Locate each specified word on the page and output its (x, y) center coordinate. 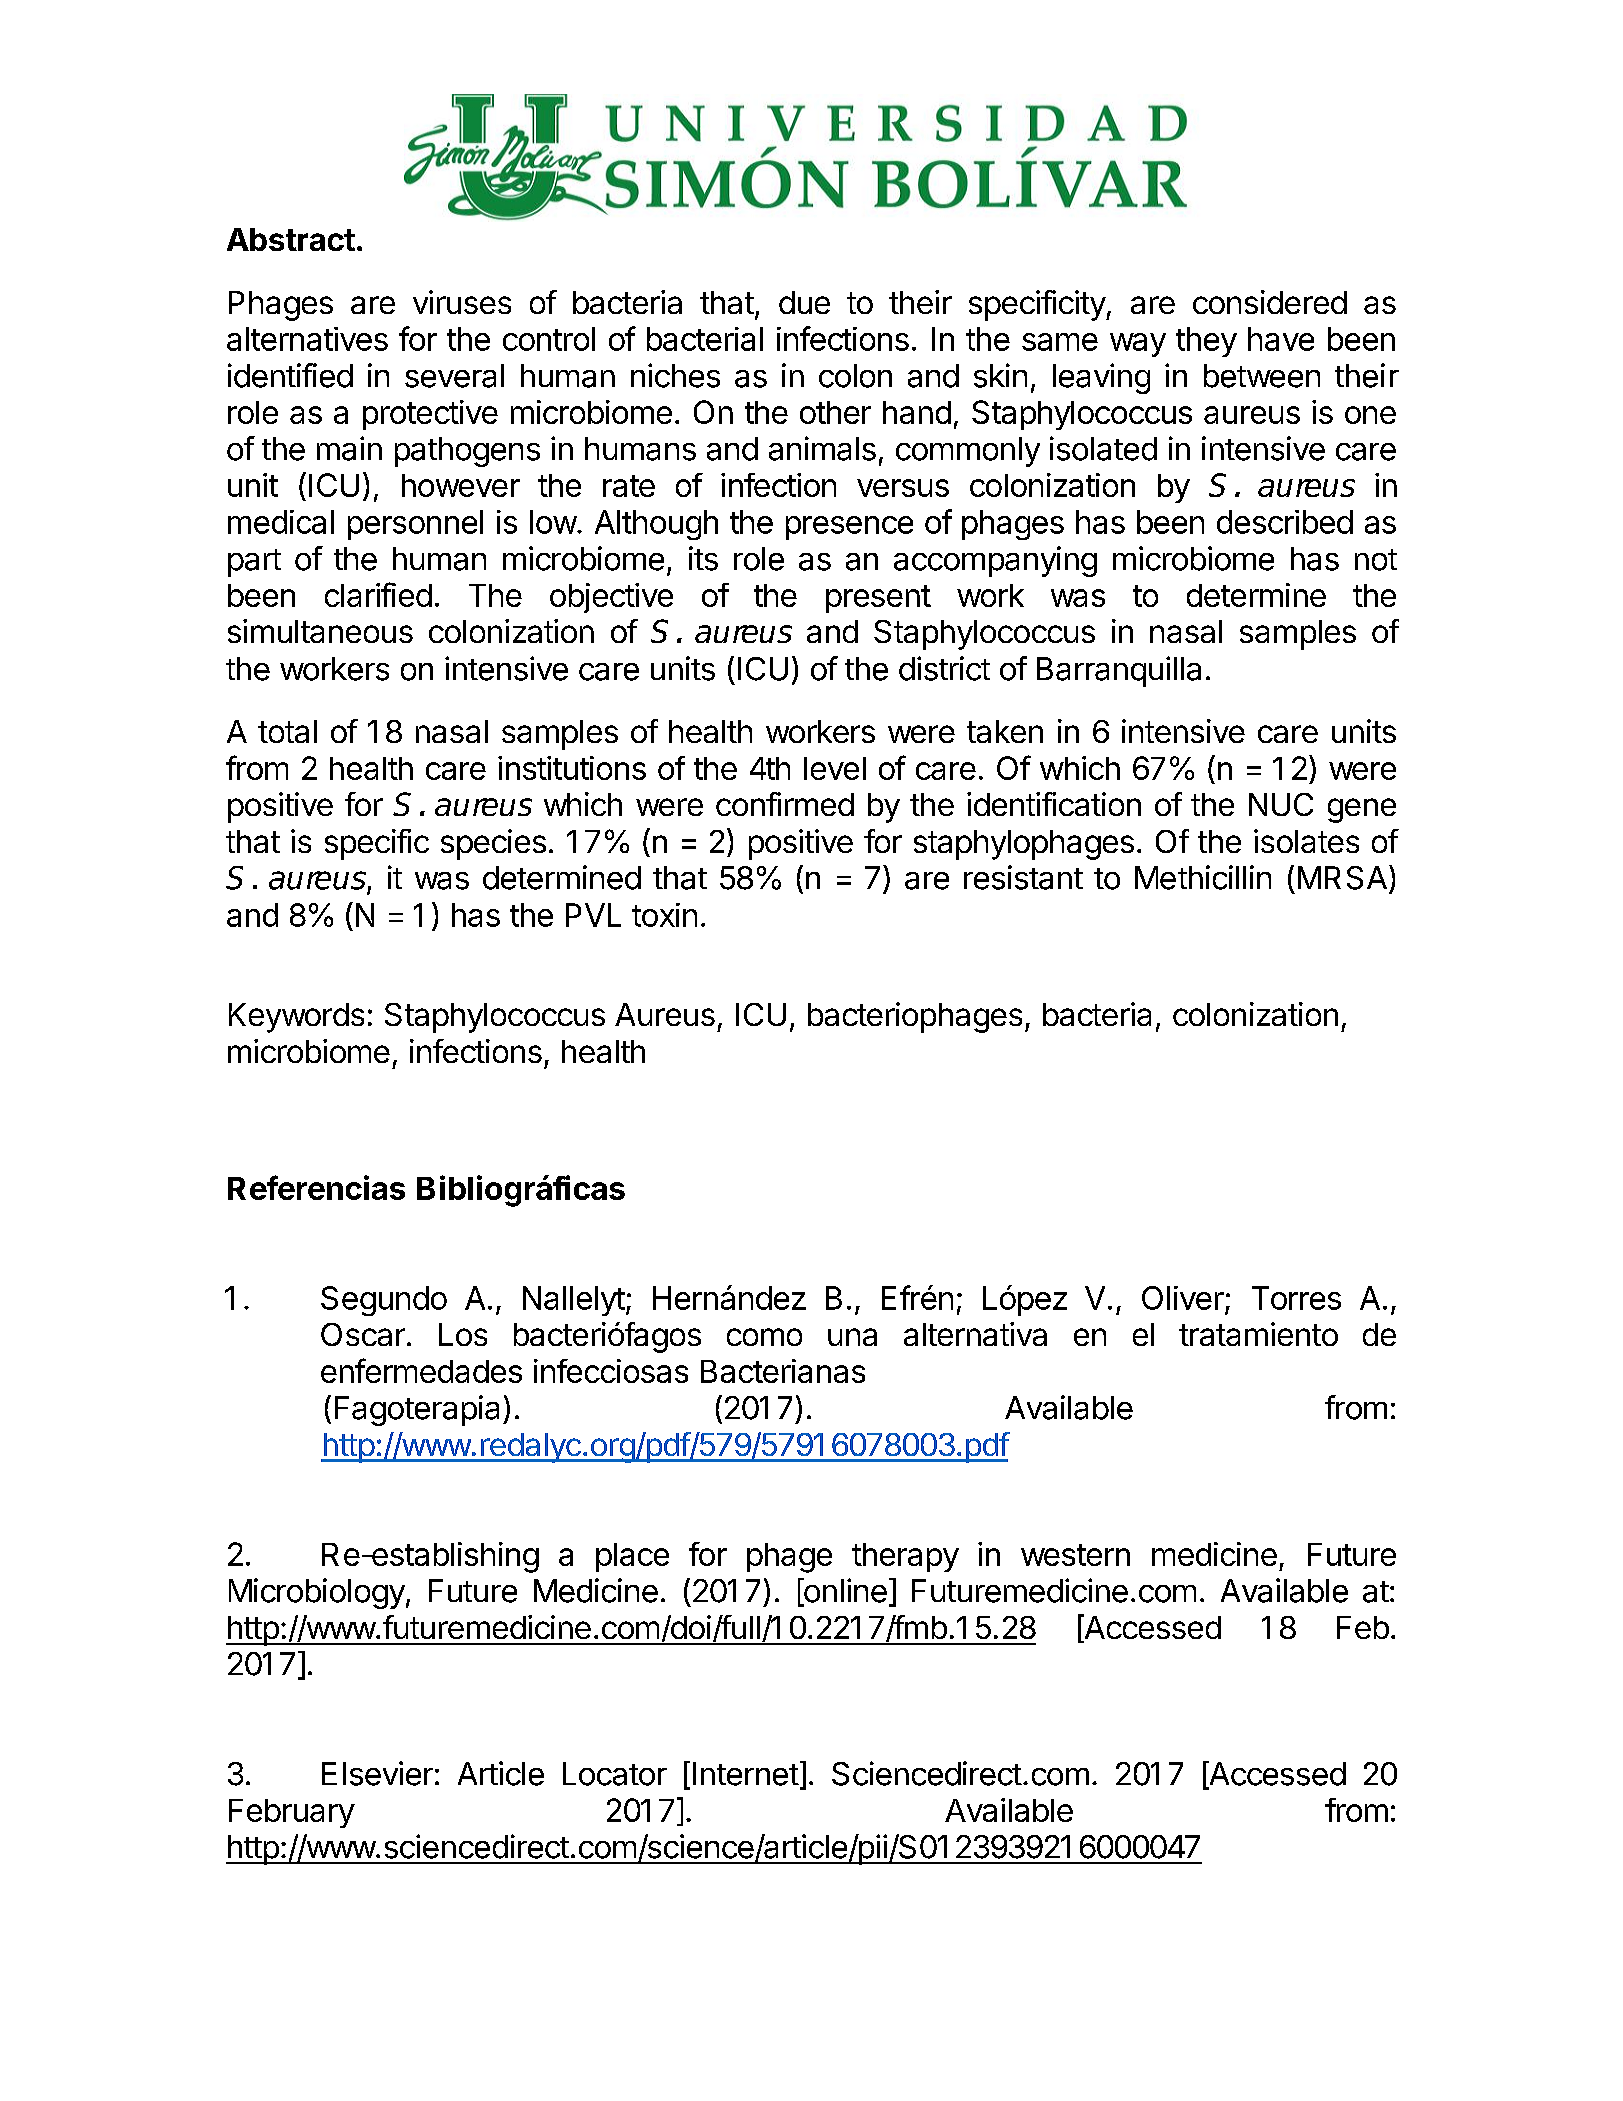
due (804, 302)
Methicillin (1203, 877)
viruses (462, 302)
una (852, 1337)
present (878, 599)
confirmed (785, 804)
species (493, 844)
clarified (378, 594)
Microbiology (317, 1593)
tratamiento (1258, 1334)
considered (1270, 302)
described (1285, 522)
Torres (1296, 1298)
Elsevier (377, 1773)
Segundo (384, 1301)
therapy (905, 1557)
